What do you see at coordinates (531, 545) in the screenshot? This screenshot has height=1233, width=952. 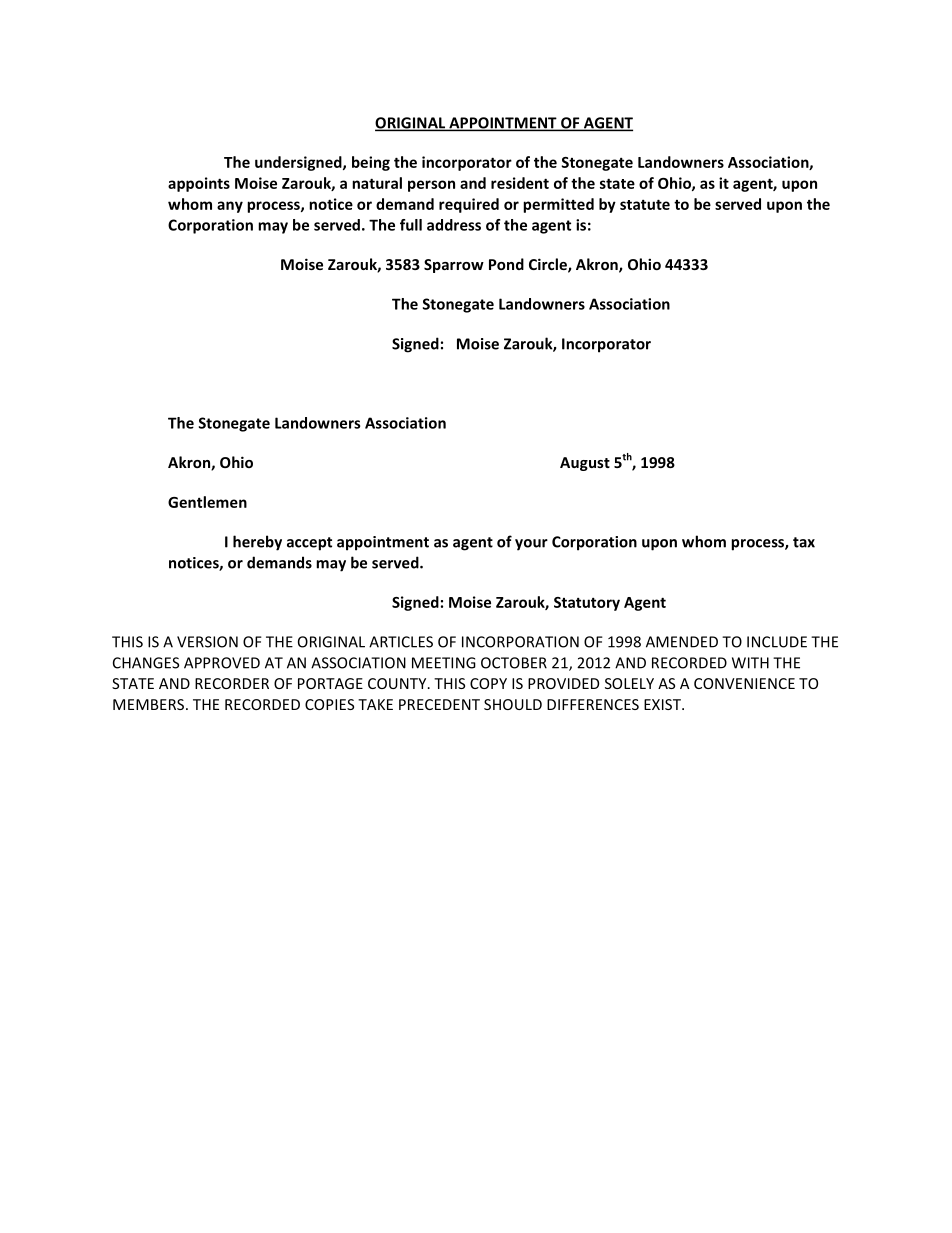 I see `your` at bounding box center [531, 545].
